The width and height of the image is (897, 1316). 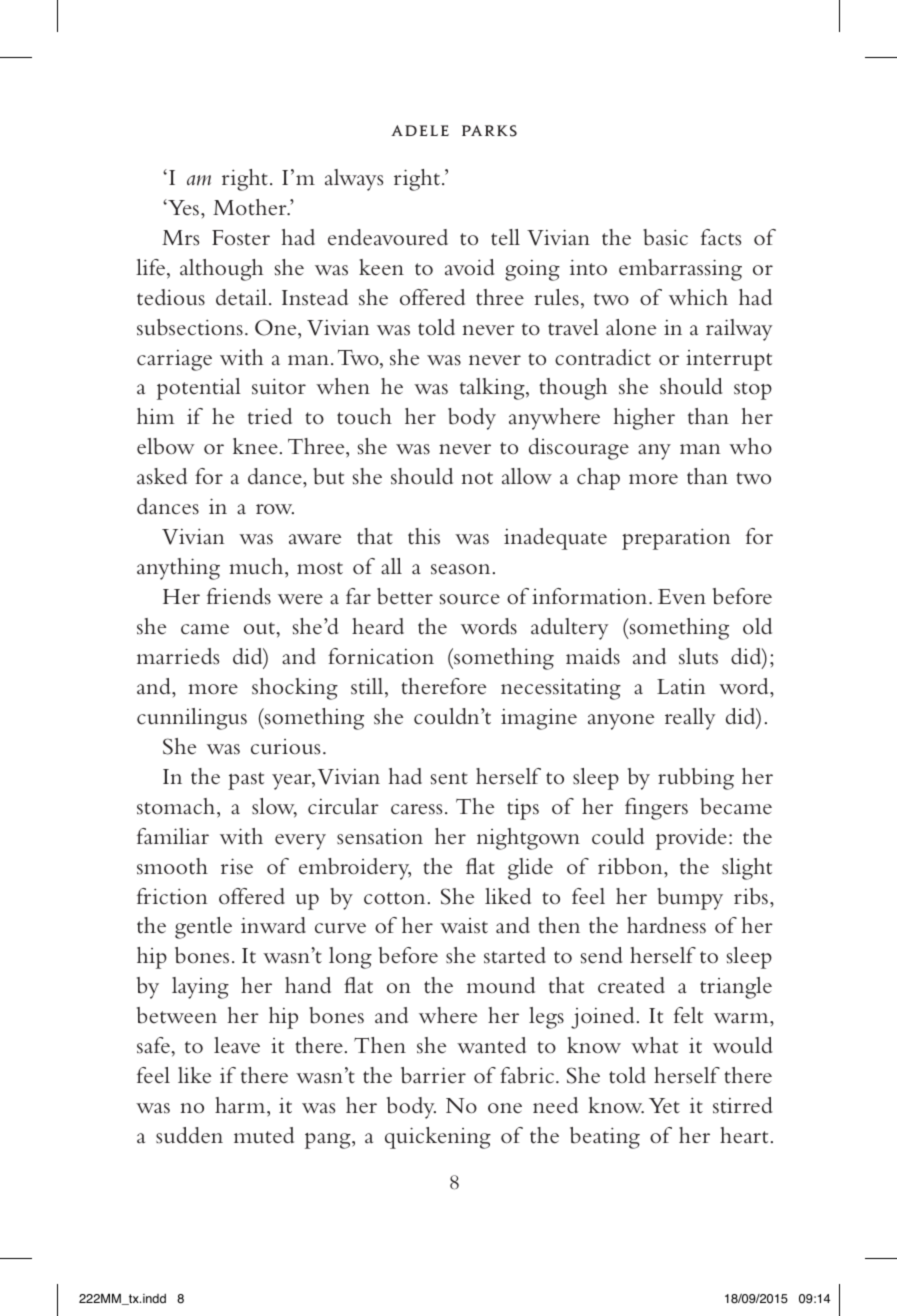 I want to click on Mother, so click(x=251, y=207).
